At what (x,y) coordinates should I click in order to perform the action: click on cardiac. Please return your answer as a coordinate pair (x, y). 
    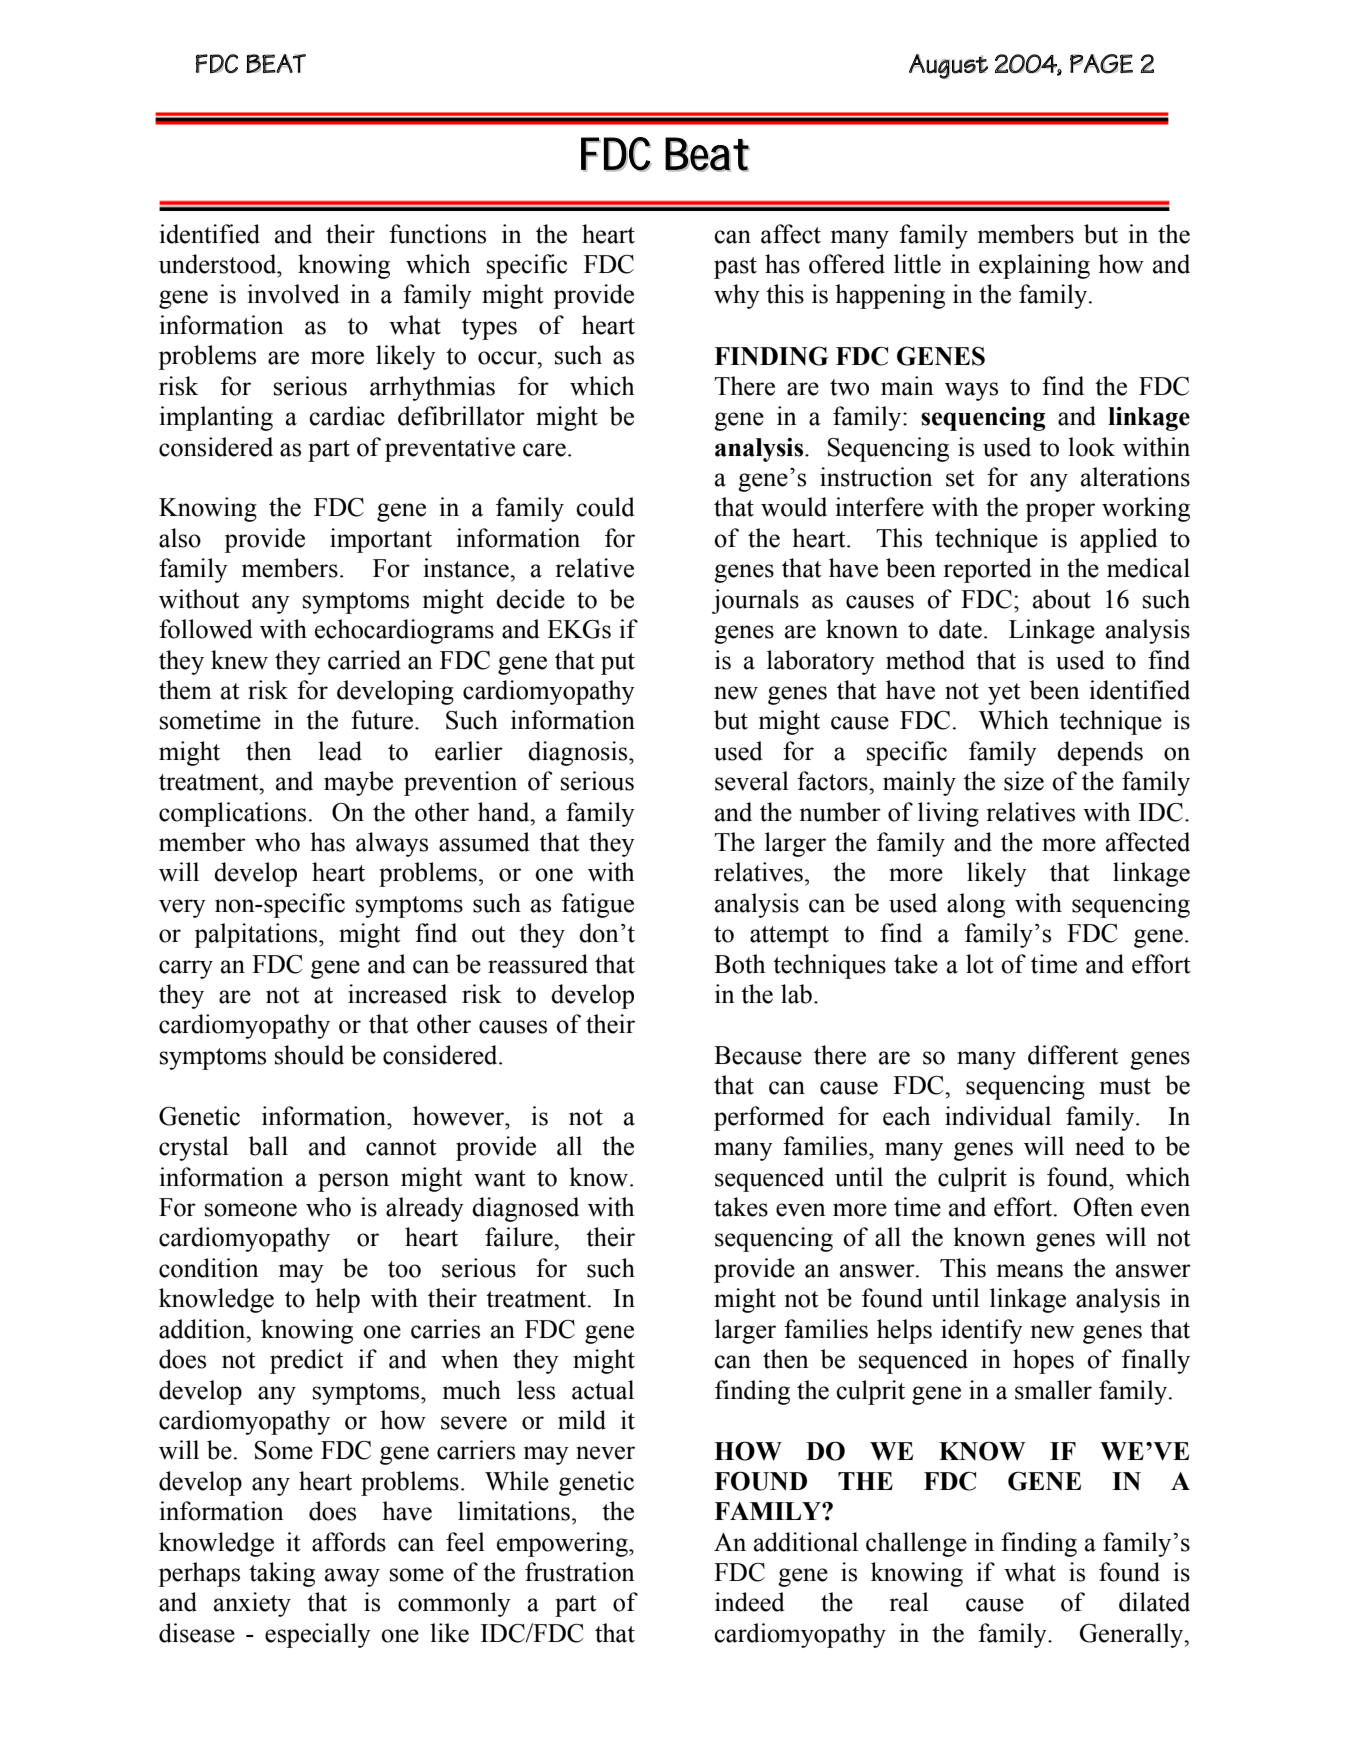
    Looking at the image, I should click on (347, 416).
